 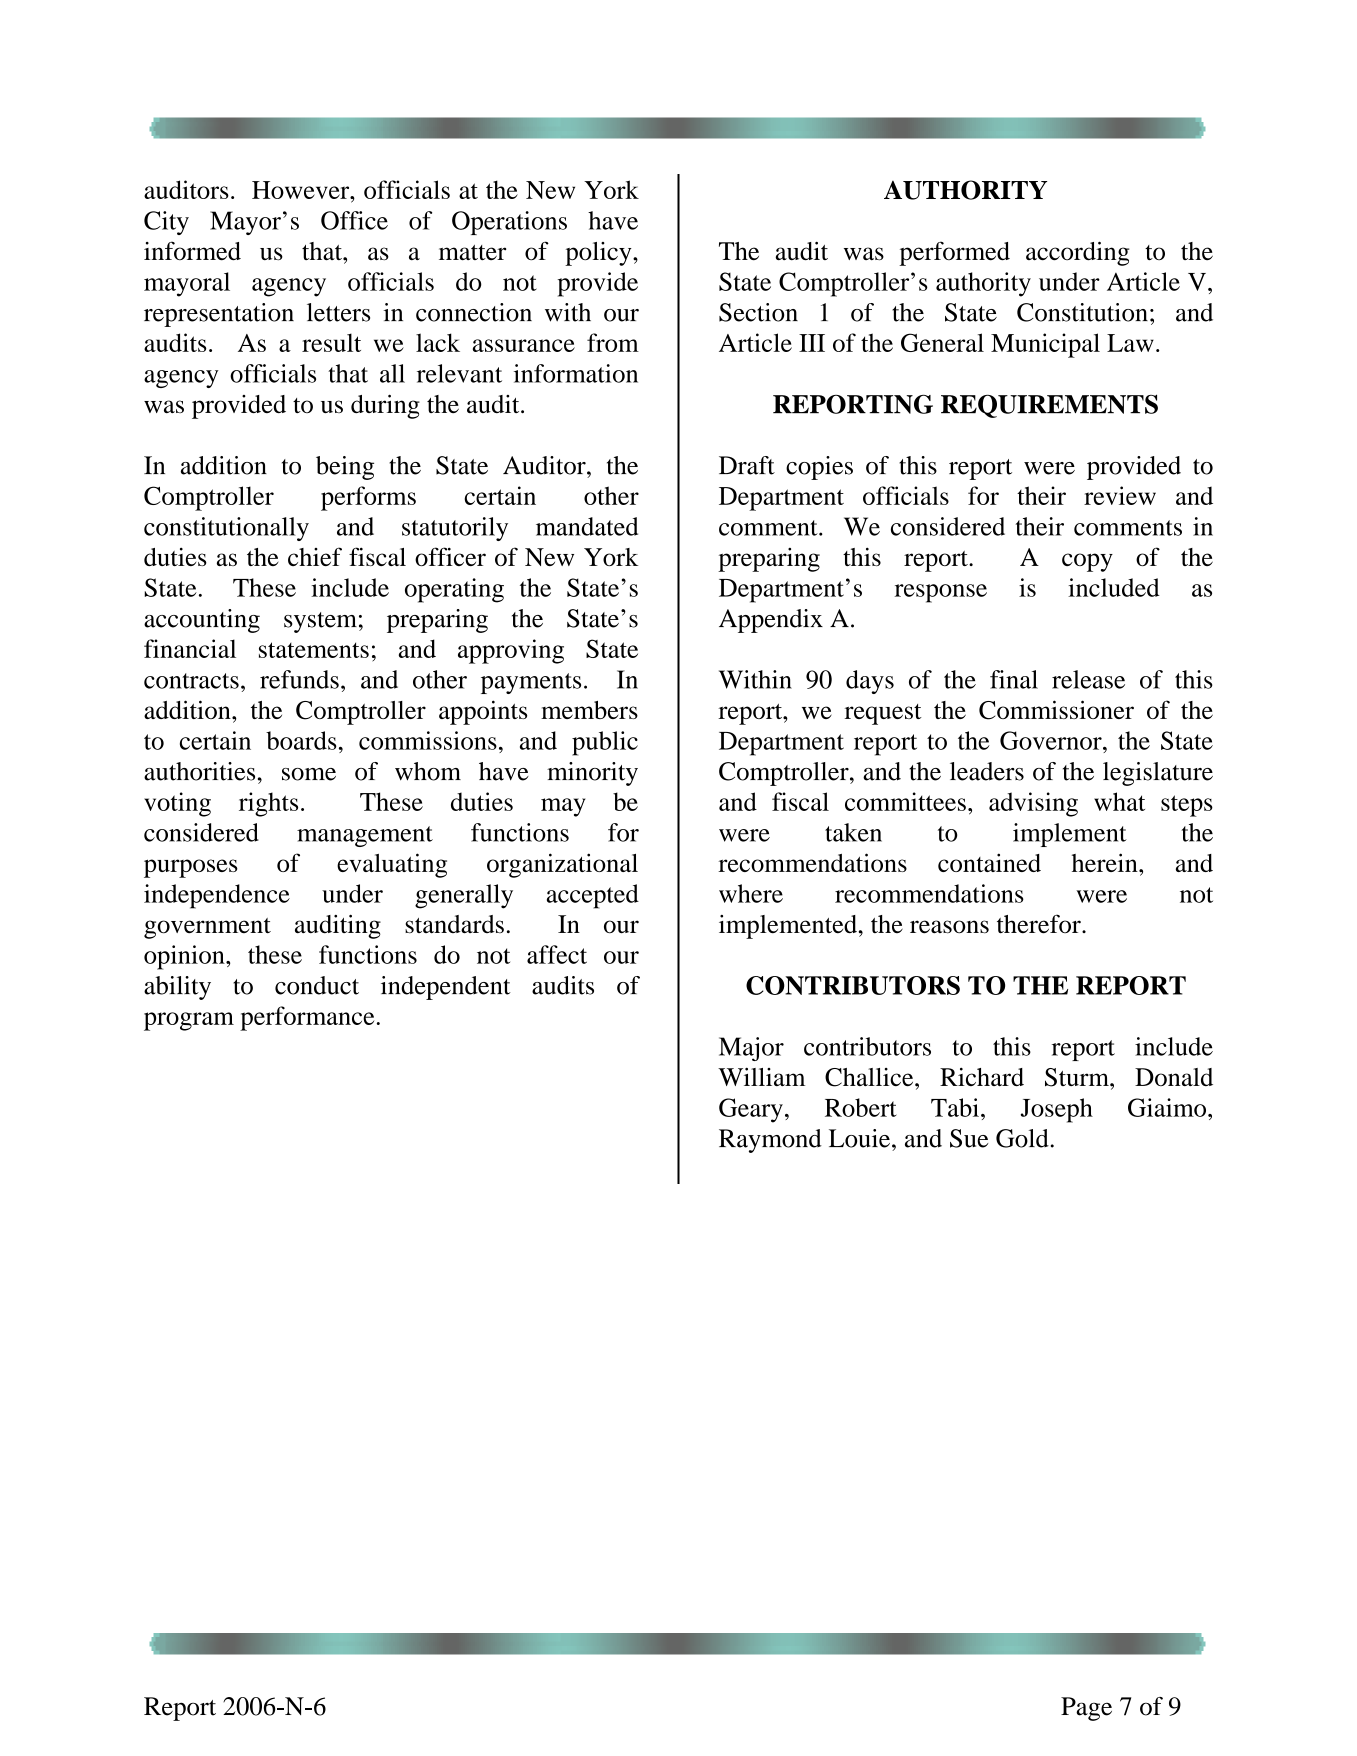 What do you see at coordinates (1052, 740) in the screenshot?
I see `Governor` at bounding box center [1052, 740].
